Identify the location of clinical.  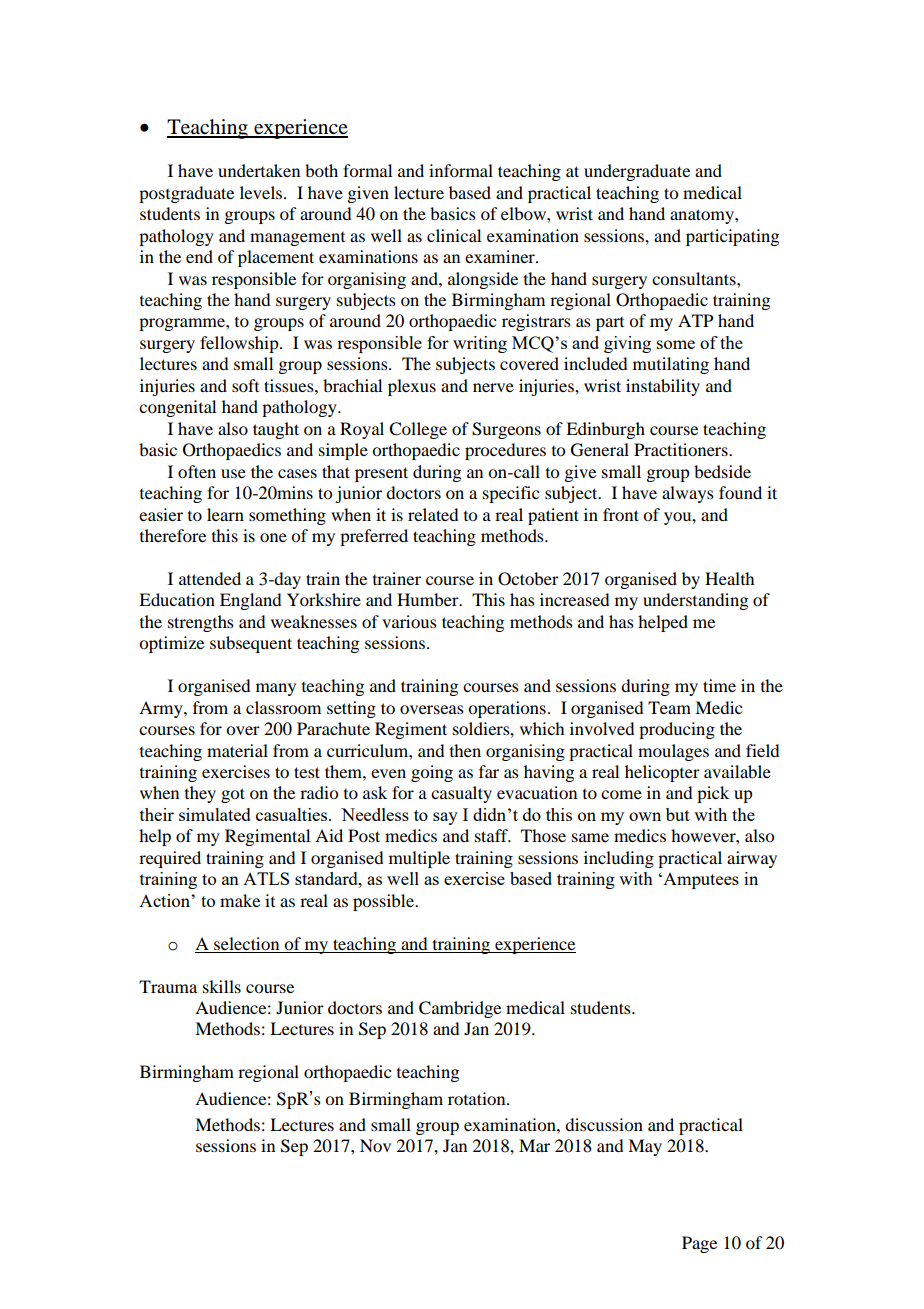
(454, 235).
